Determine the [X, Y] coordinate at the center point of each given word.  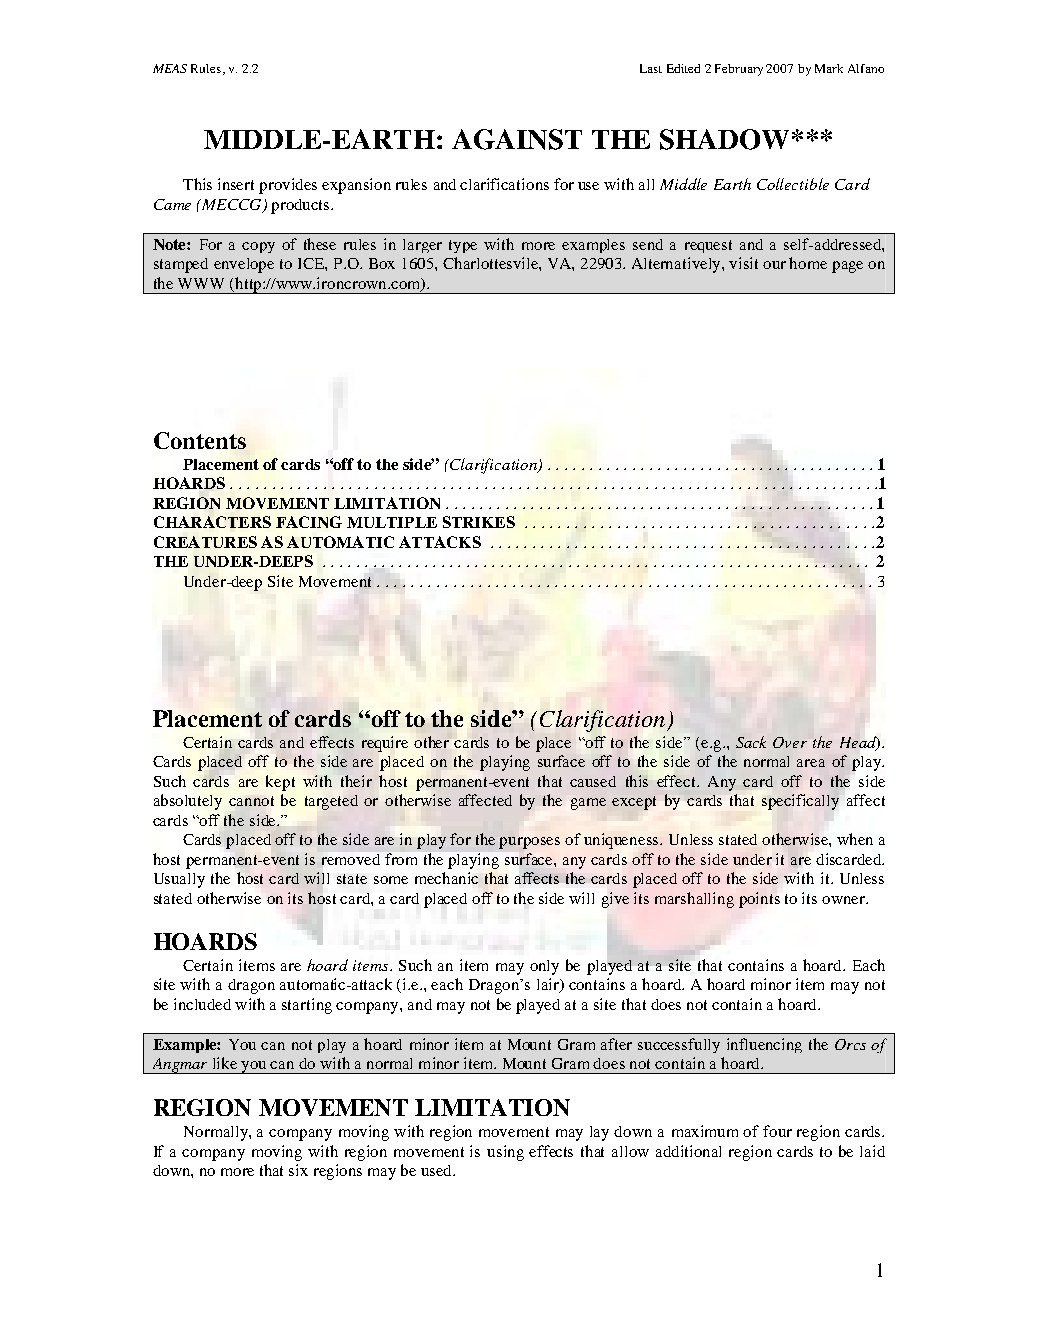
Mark [829, 68]
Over [790, 742]
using [505, 1153]
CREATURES [205, 542]
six [298, 1170]
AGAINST [517, 139]
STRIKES [479, 522]
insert [236, 184]
